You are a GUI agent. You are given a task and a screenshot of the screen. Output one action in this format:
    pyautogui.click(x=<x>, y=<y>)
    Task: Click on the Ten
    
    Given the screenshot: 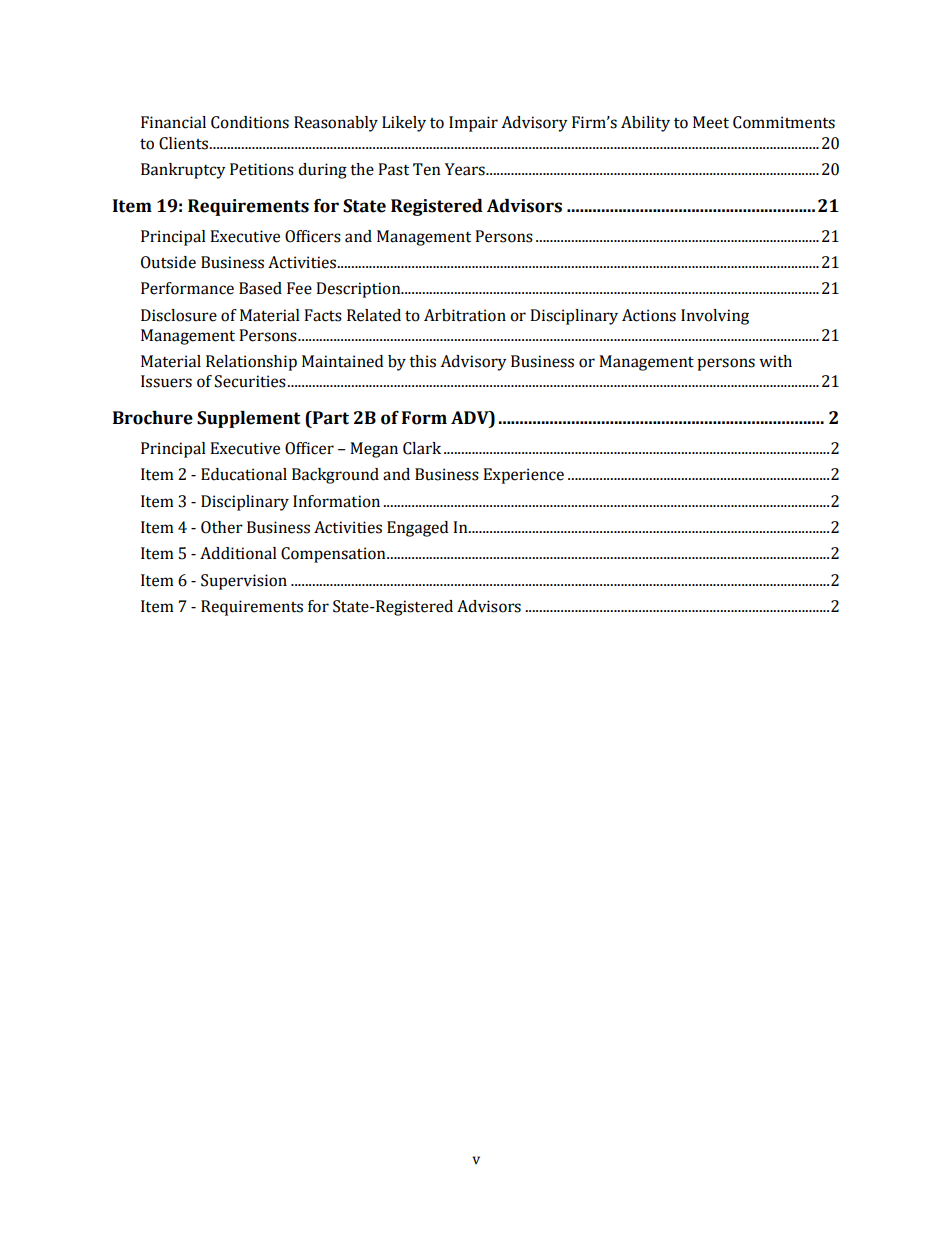 What is the action you would take?
    pyautogui.click(x=427, y=169)
